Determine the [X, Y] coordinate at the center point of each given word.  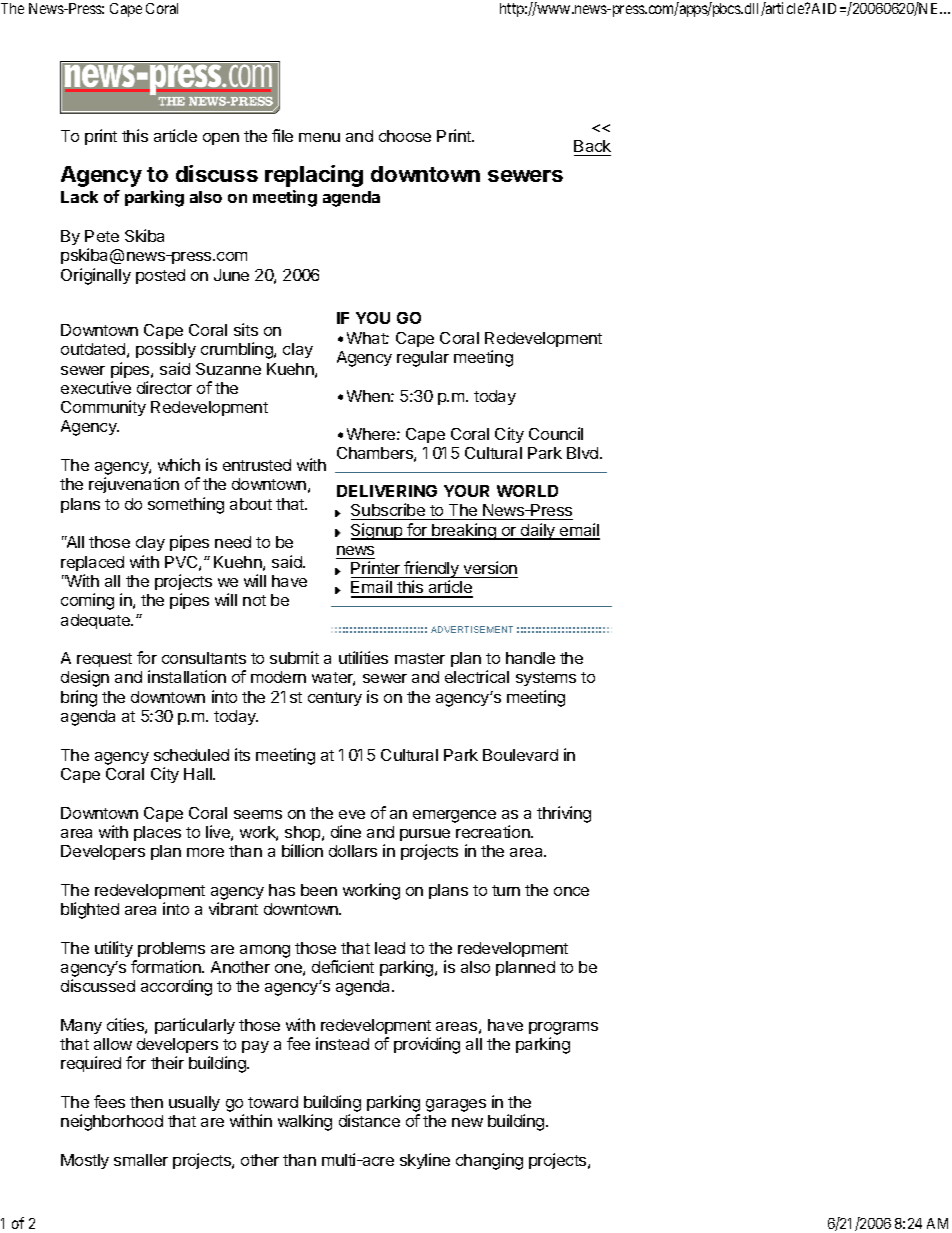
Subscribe [389, 511]
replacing [314, 176]
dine [346, 831]
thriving [564, 814]
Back [592, 146]
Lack [79, 197]
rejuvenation [134, 485]
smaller [141, 1160]
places [157, 833]
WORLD [527, 491]
